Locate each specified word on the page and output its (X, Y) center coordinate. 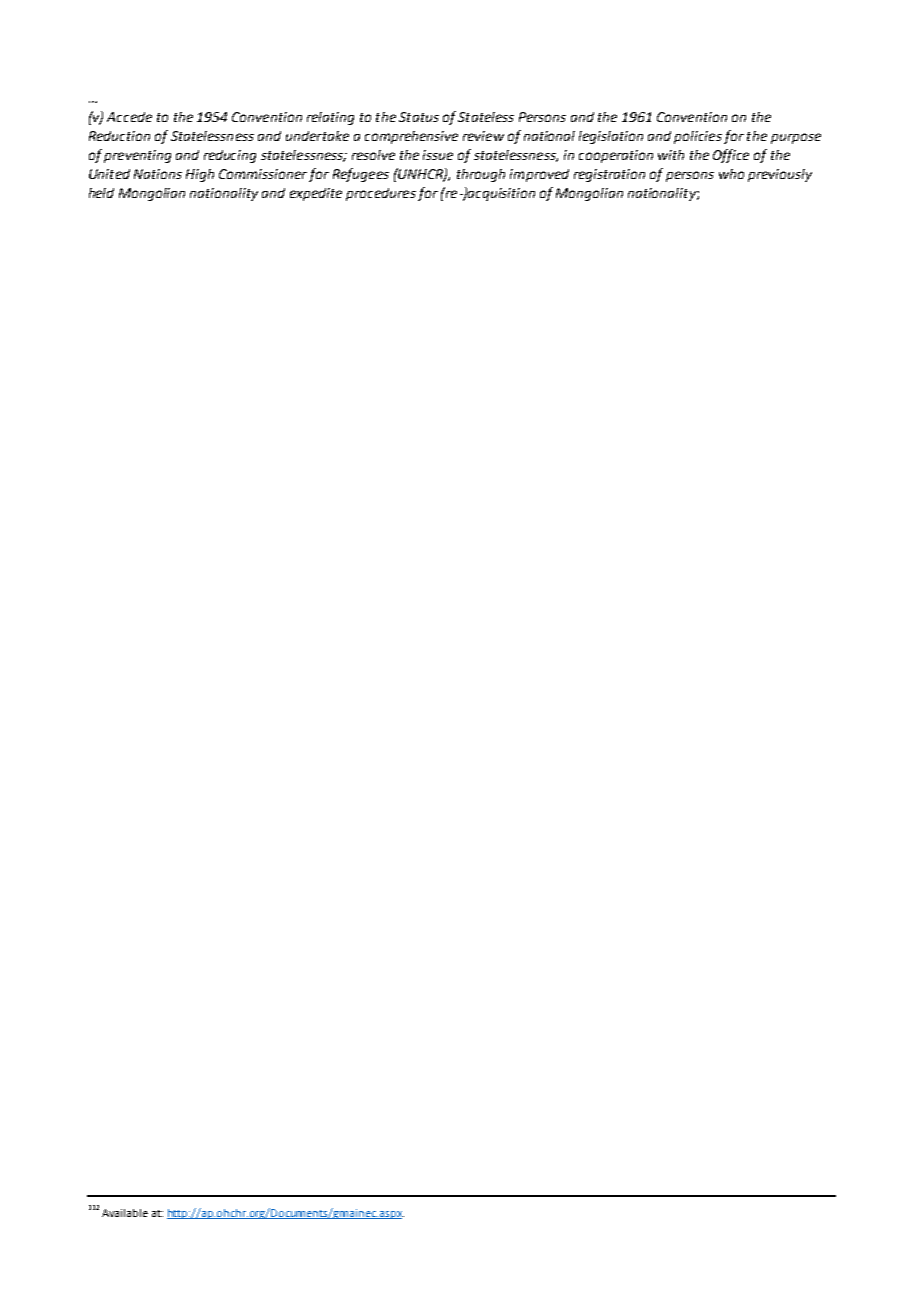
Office (731, 156)
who (731, 174)
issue (438, 155)
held (101, 193)
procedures (381, 194)
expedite (316, 194)
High (200, 175)
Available (125, 1213)
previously (780, 175)
